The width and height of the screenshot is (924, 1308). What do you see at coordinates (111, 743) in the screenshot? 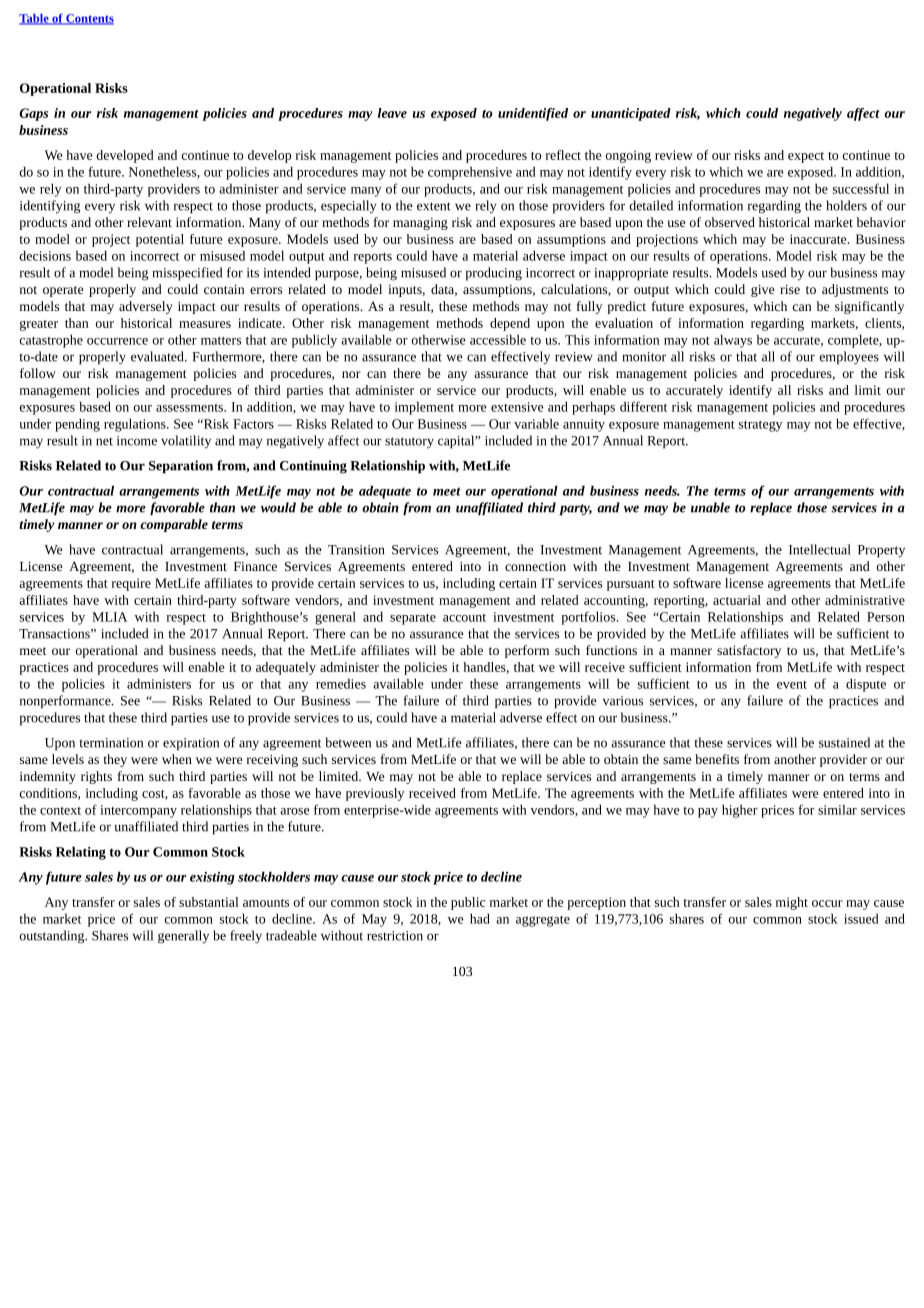
I see `termination` at bounding box center [111, 743].
